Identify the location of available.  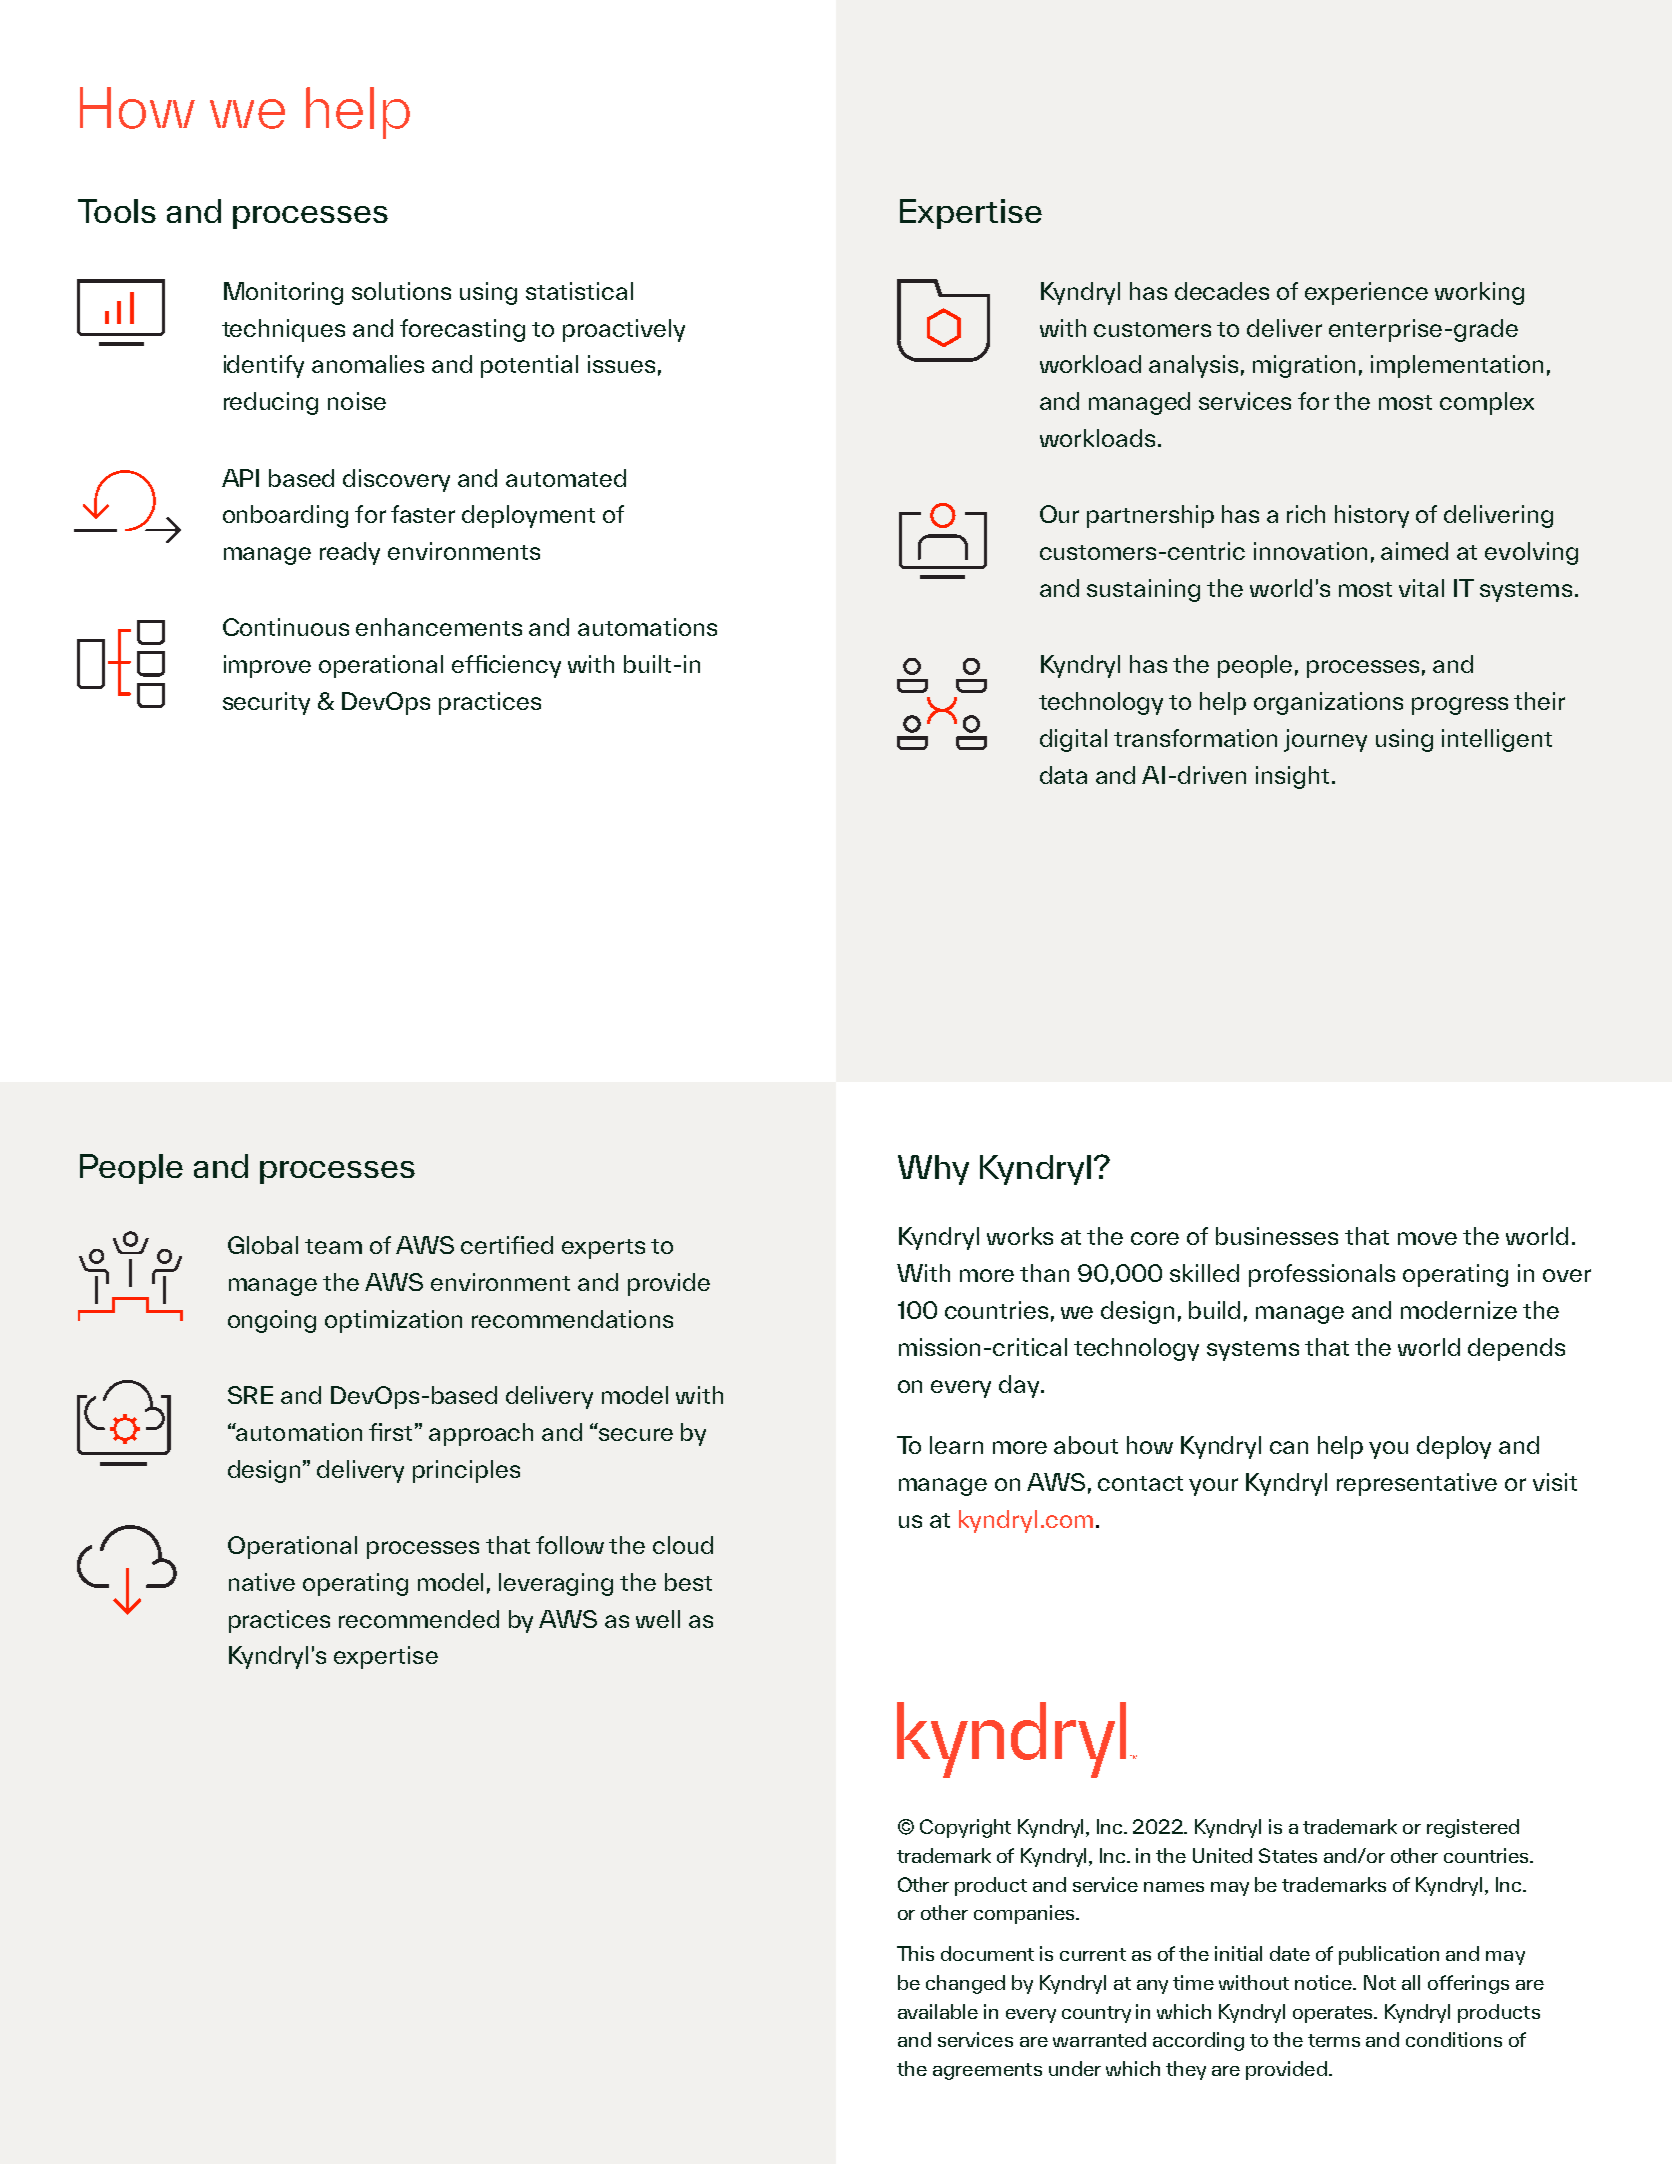
(938, 2011).
